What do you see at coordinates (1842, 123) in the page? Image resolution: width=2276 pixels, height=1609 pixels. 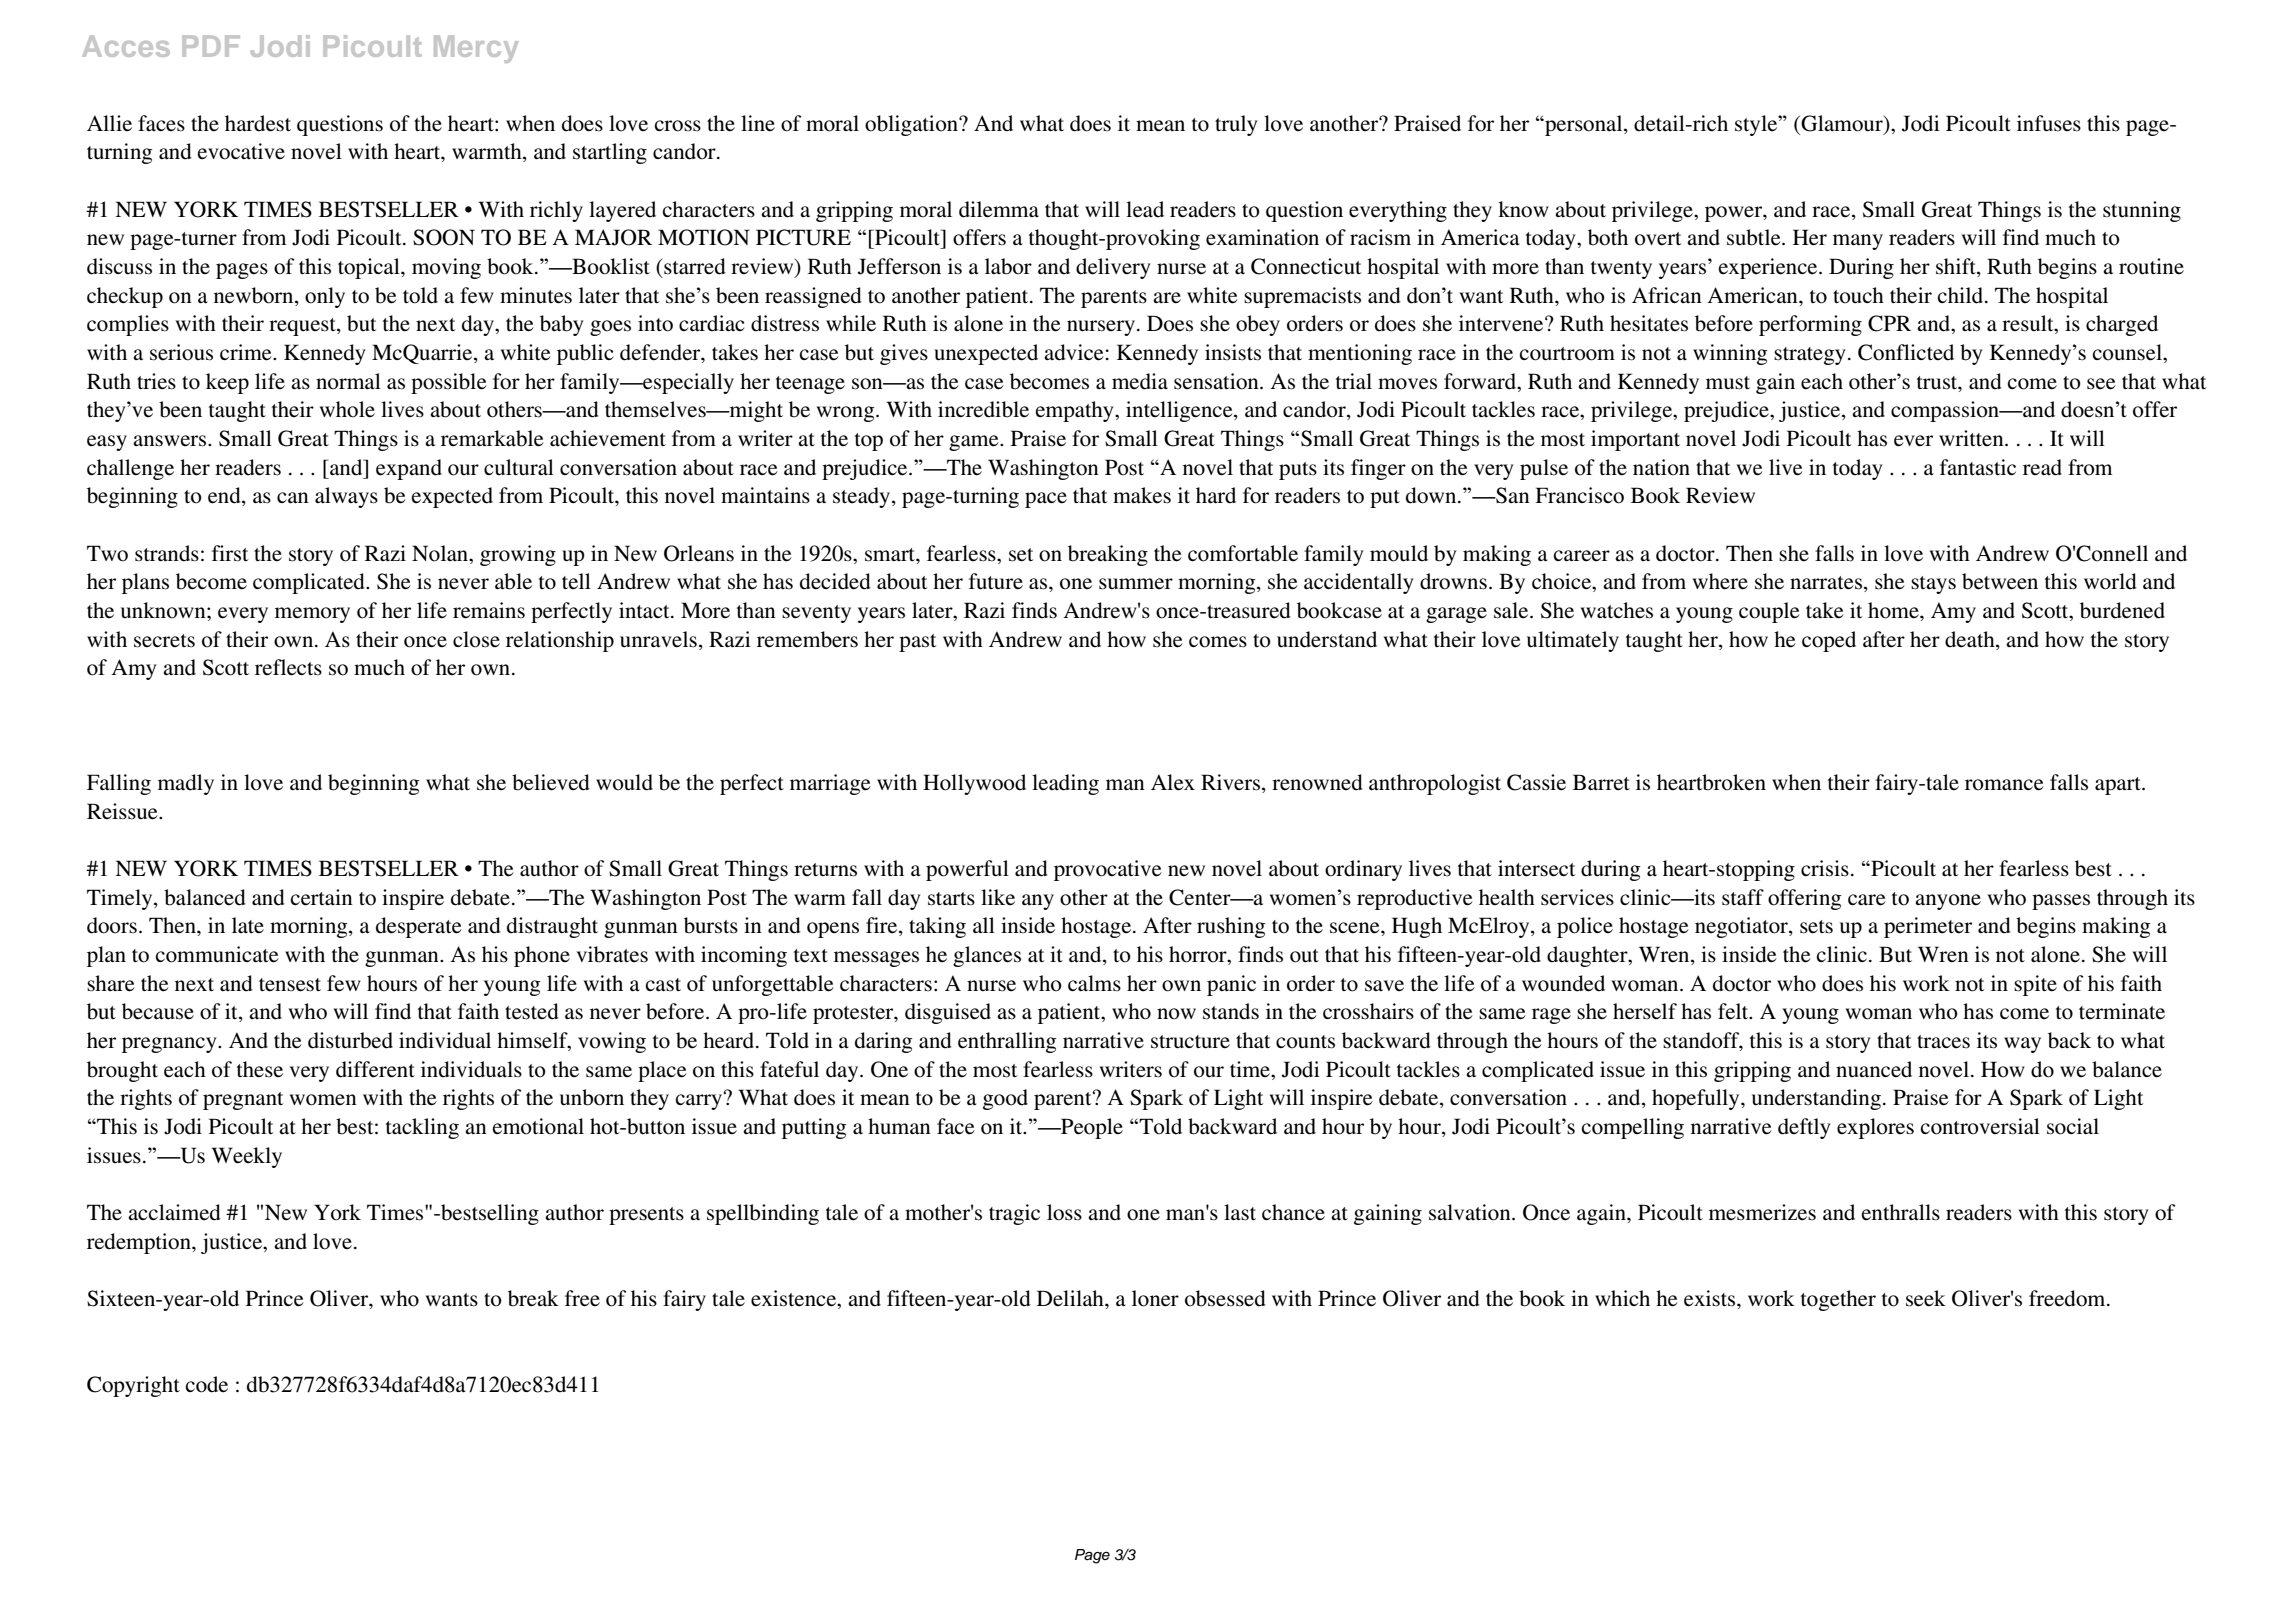 I see `Glamour` at bounding box center [1842, 123].
